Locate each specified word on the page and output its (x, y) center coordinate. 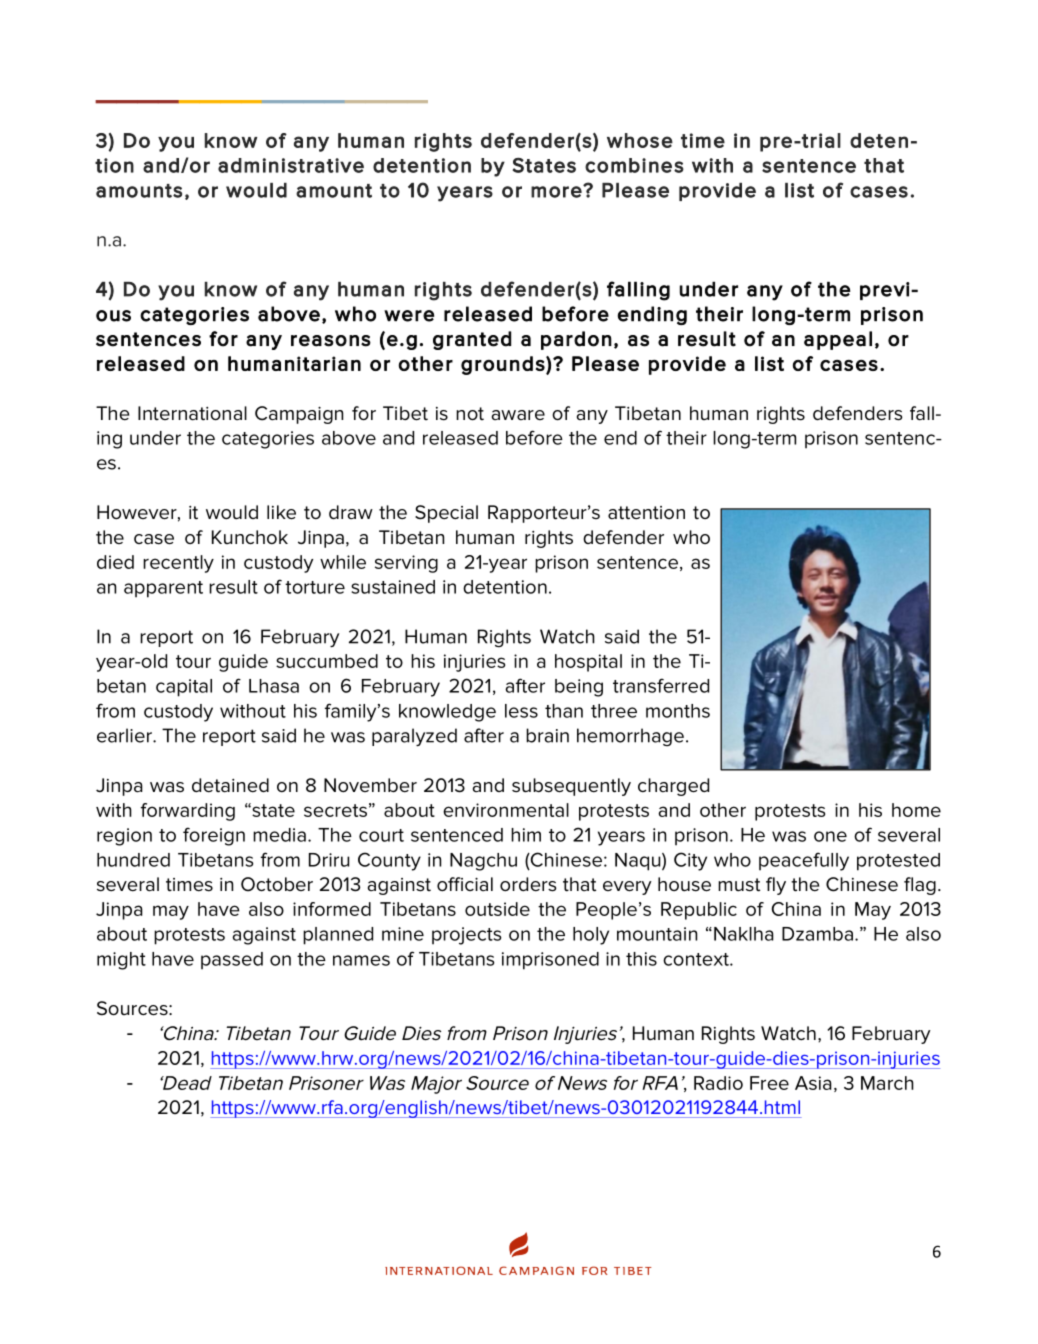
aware (518, 415)
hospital (588, 663)
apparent (163, 589)
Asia (813, 1083)
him (526, 835)
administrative (291, 165)
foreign (214, 836)
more (557, 191)
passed (232, 961)
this (641, 959)
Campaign (299, 415)
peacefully (804, 861)
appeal (838, 340)
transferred (661, 685)
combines (634, 165)
